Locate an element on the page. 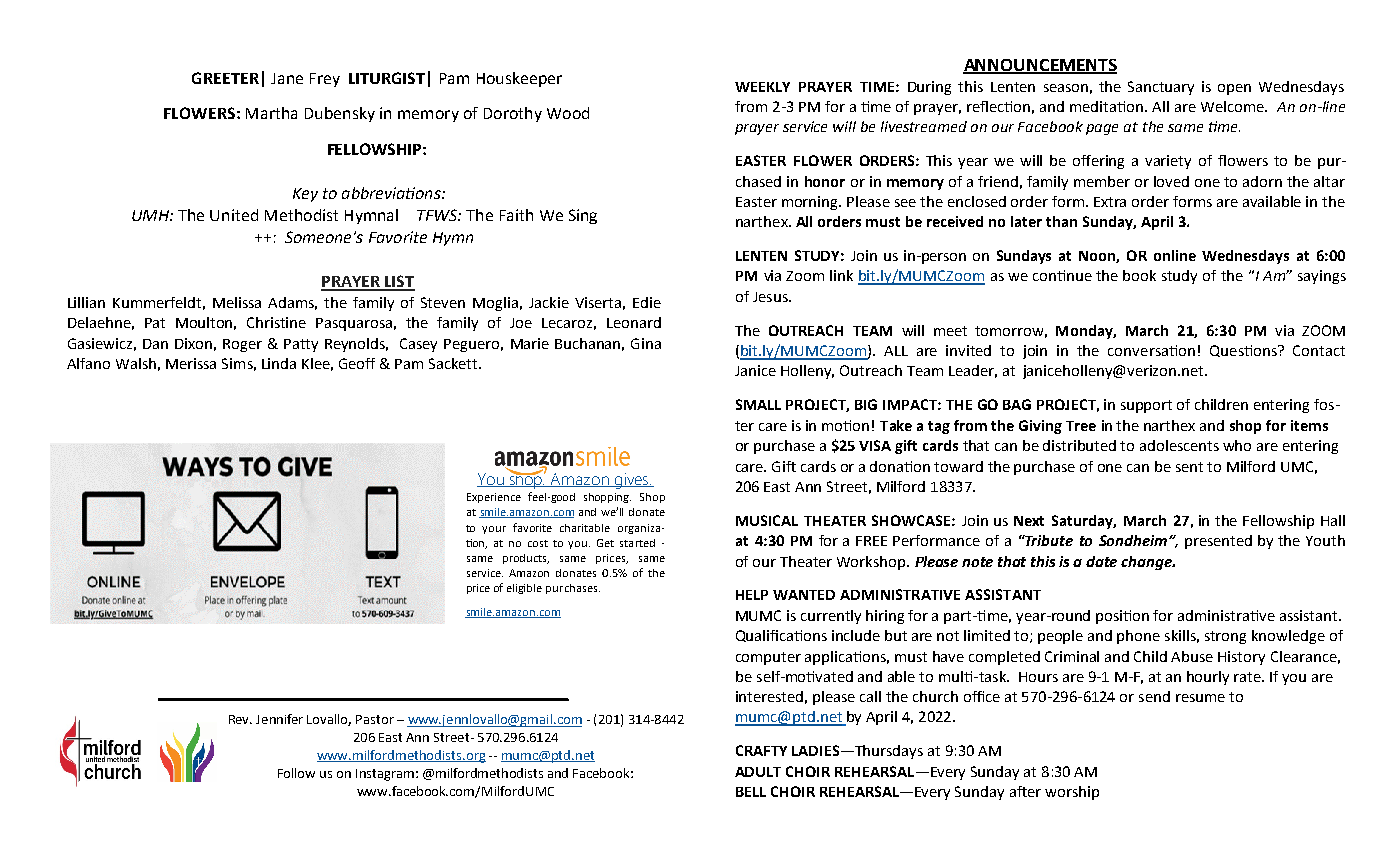  Sondheim is located at coordinates (1134, 540).
